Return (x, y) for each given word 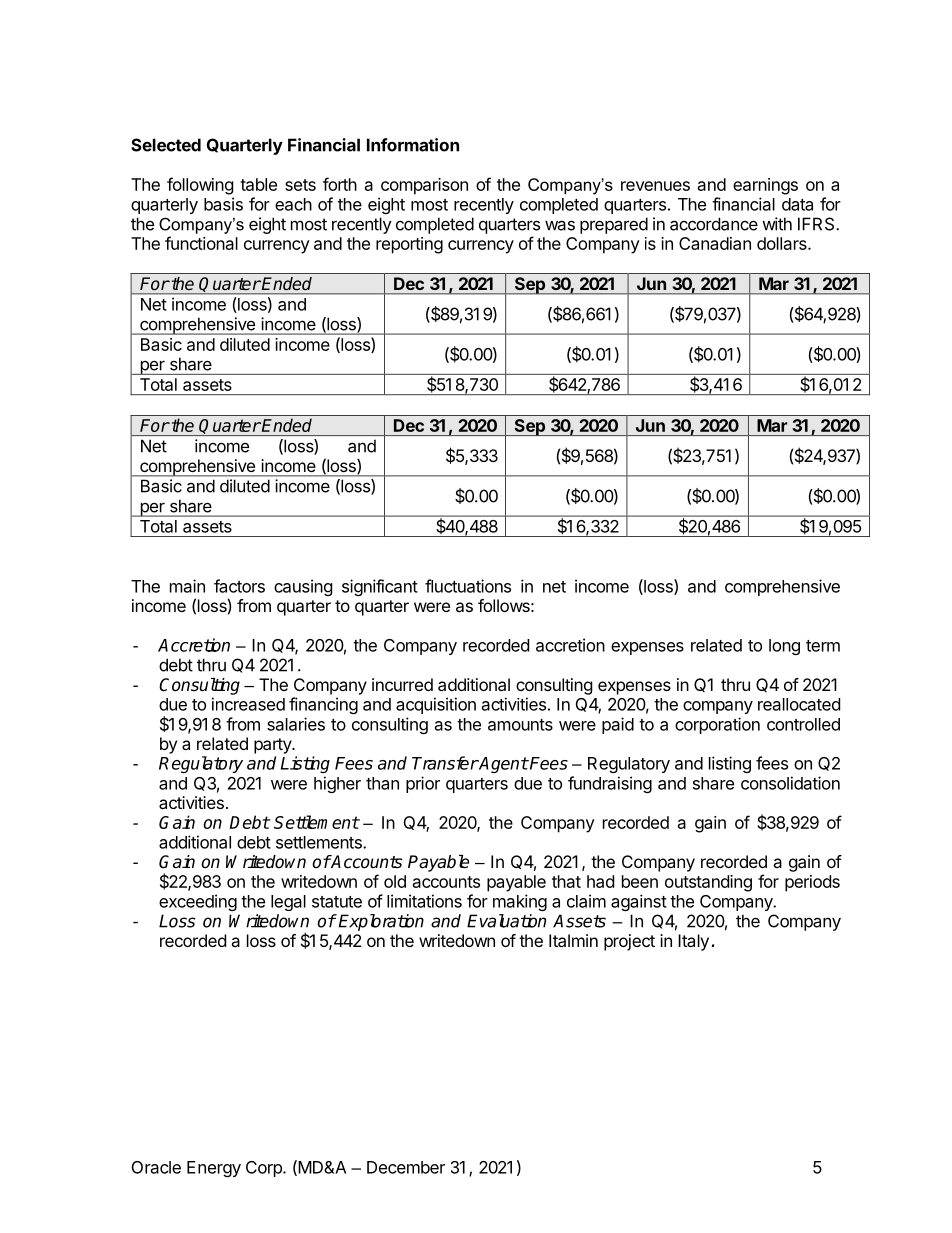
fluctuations (468, 586)
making (520, 902)
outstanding (708, 883)
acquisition (436, 705)
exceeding (198, 902)
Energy (214, 1169)
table (258, 184)
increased (248, 704)
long (784, 647)
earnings (765, 186)
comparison (424, 186)
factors (239, 586)
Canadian (715, 243)
